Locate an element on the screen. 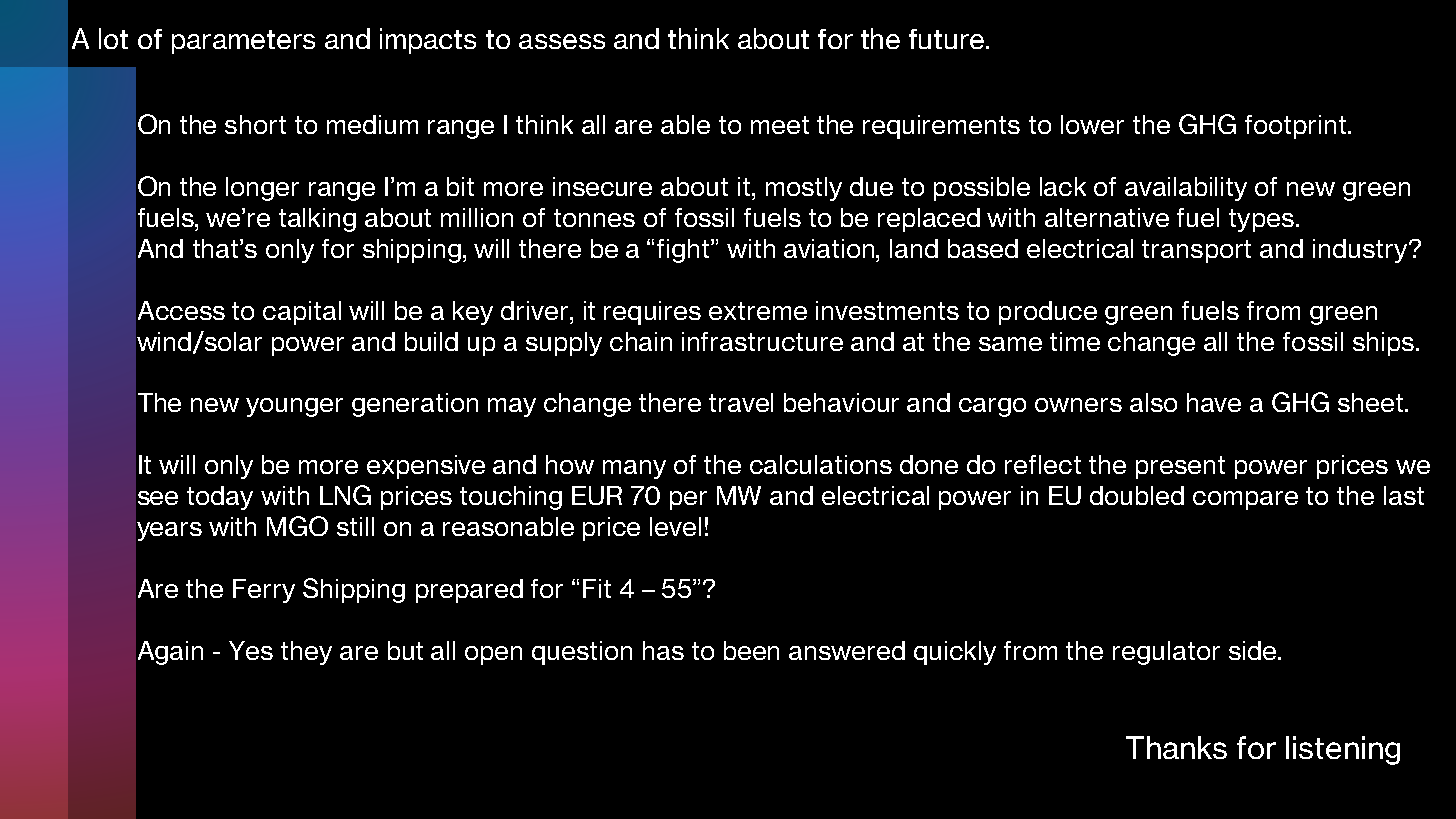  talking is located at coordinates (317, 220).
